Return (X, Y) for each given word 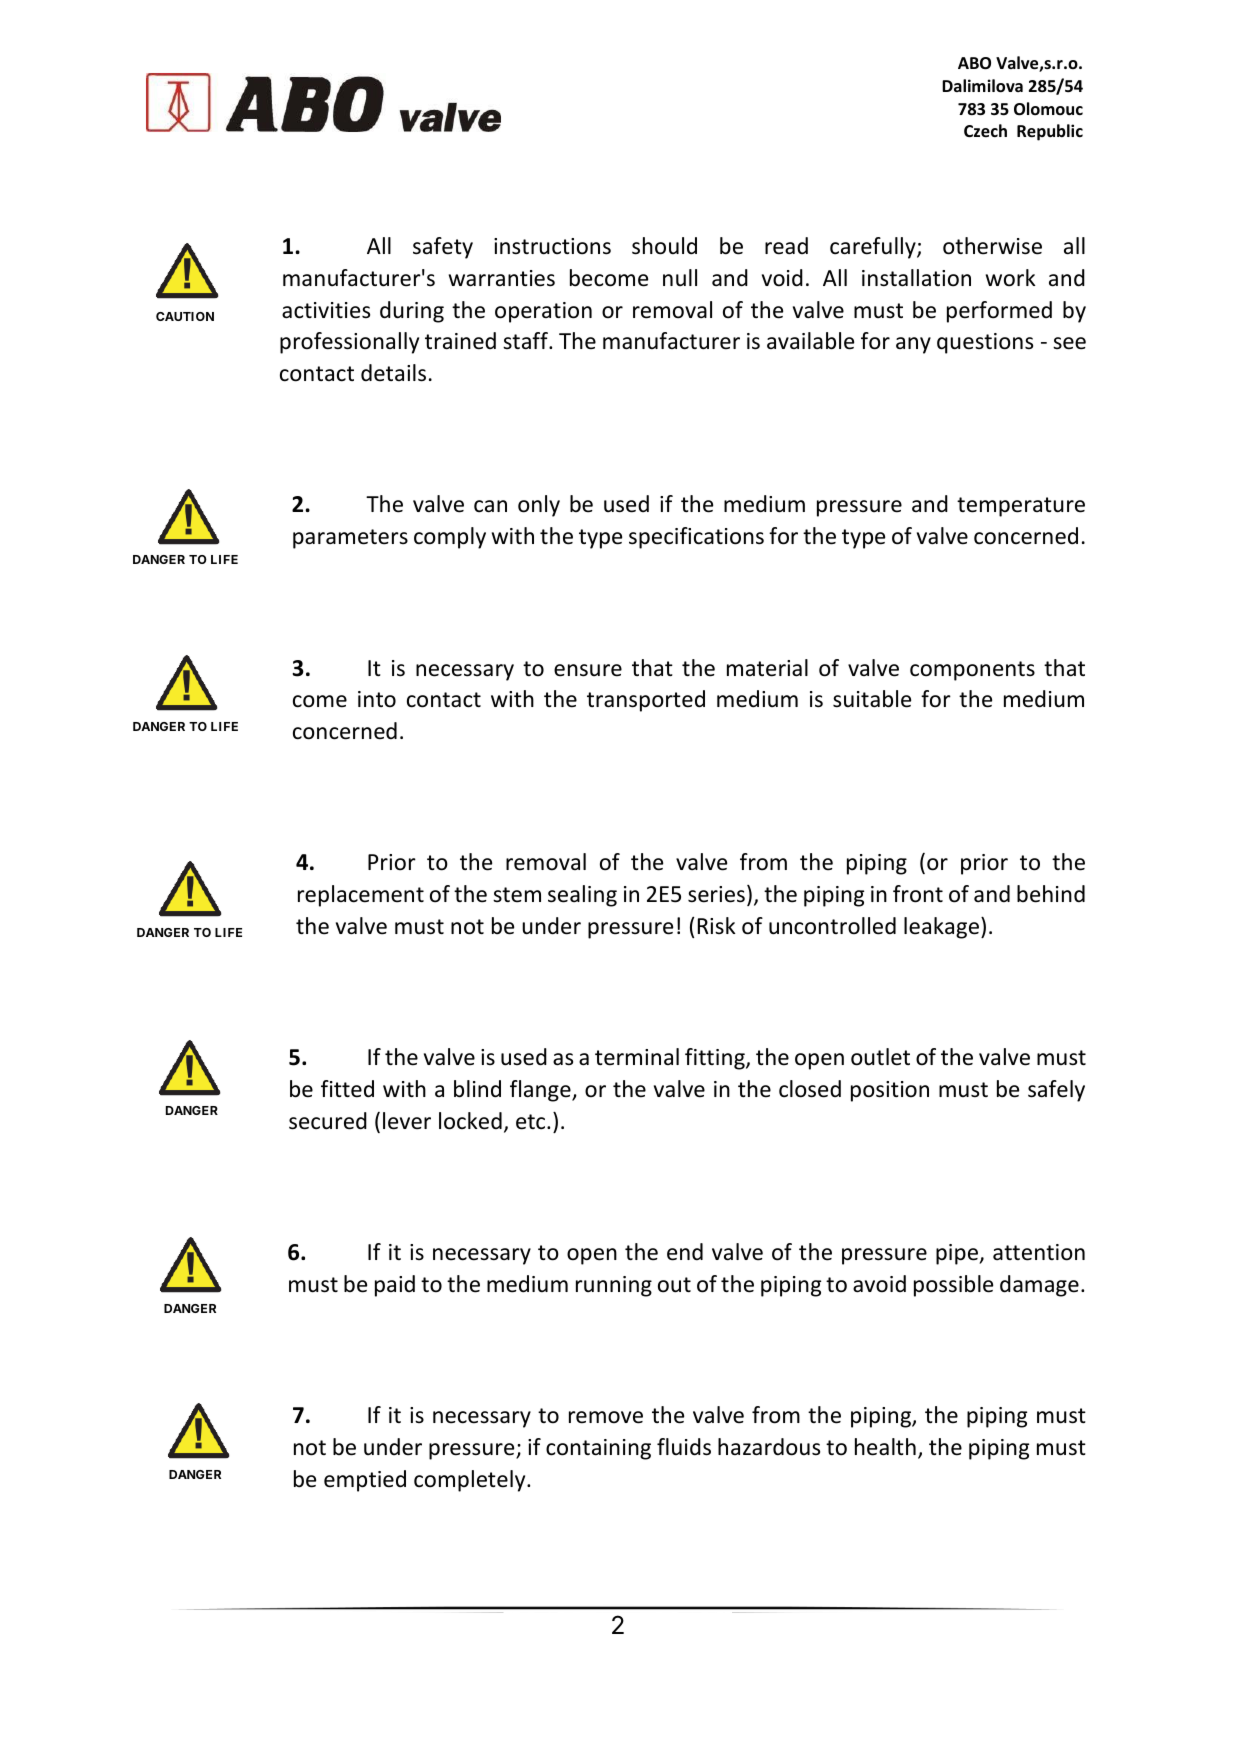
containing (598, 1449)
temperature (1021, 507)
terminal (637, 1057)
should (664, 246)
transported (646, 701)
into (377, 699)
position (890, 1091)
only (539, 506)
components (972, 671)
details (393, 373)
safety (443, 248)
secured (328, 1121)
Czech (985, 131)
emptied (365, 1481)
